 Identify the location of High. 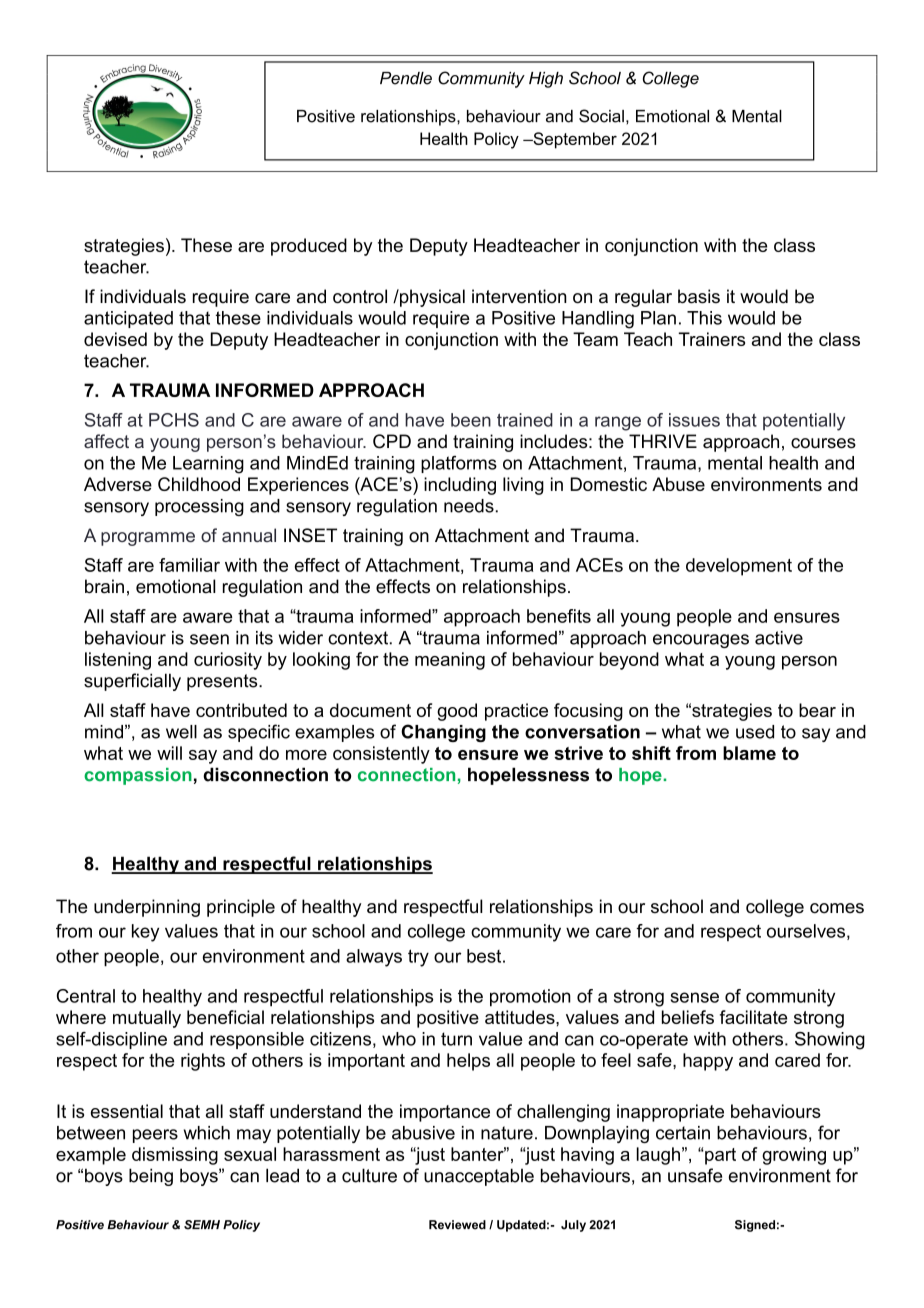
(546, 80).
